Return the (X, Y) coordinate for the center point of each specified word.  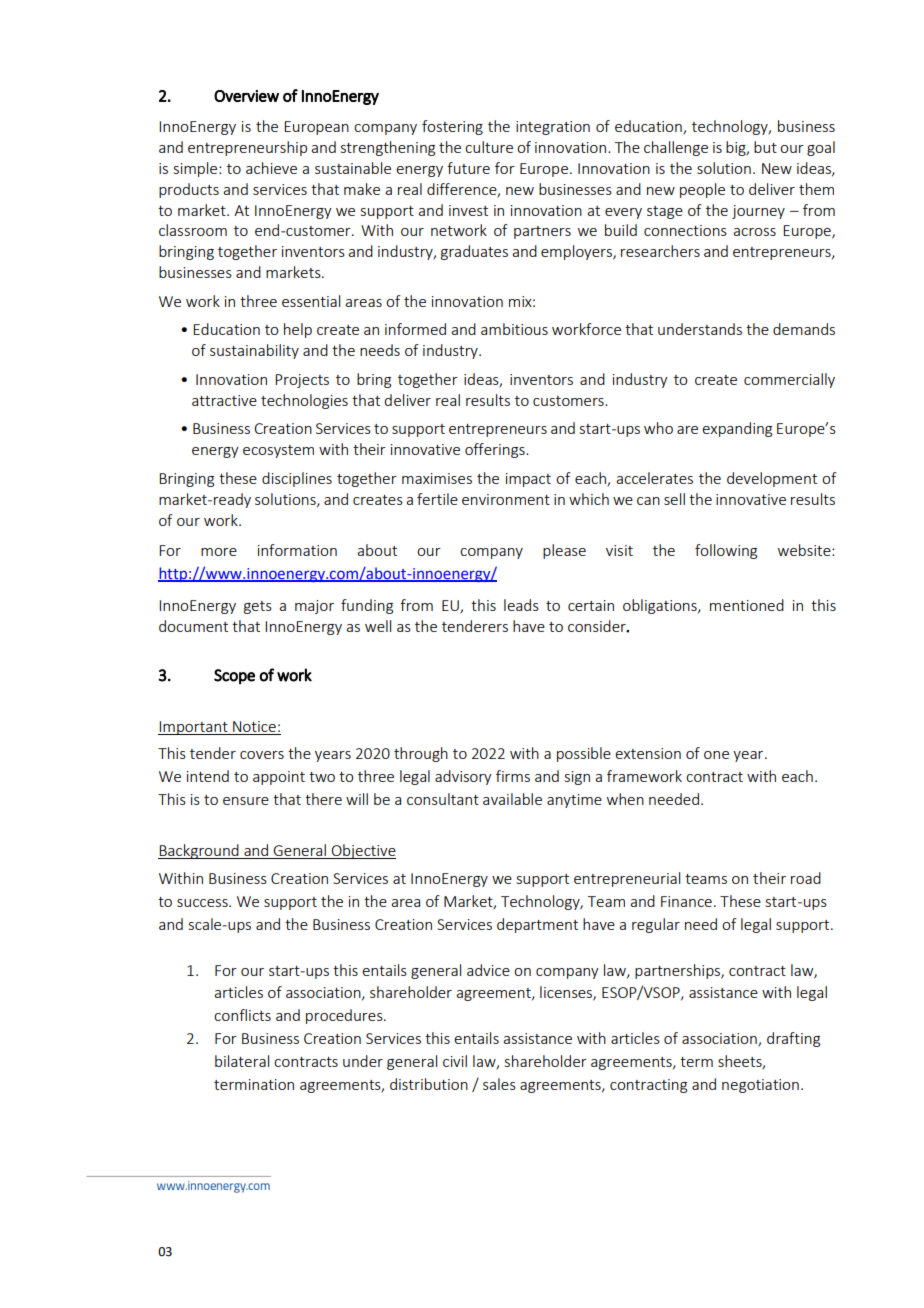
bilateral (242, 1061)
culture (489, 147)
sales (499, 1084)
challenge (676, 148)
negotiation (760, 1086)
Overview (246, 96)
